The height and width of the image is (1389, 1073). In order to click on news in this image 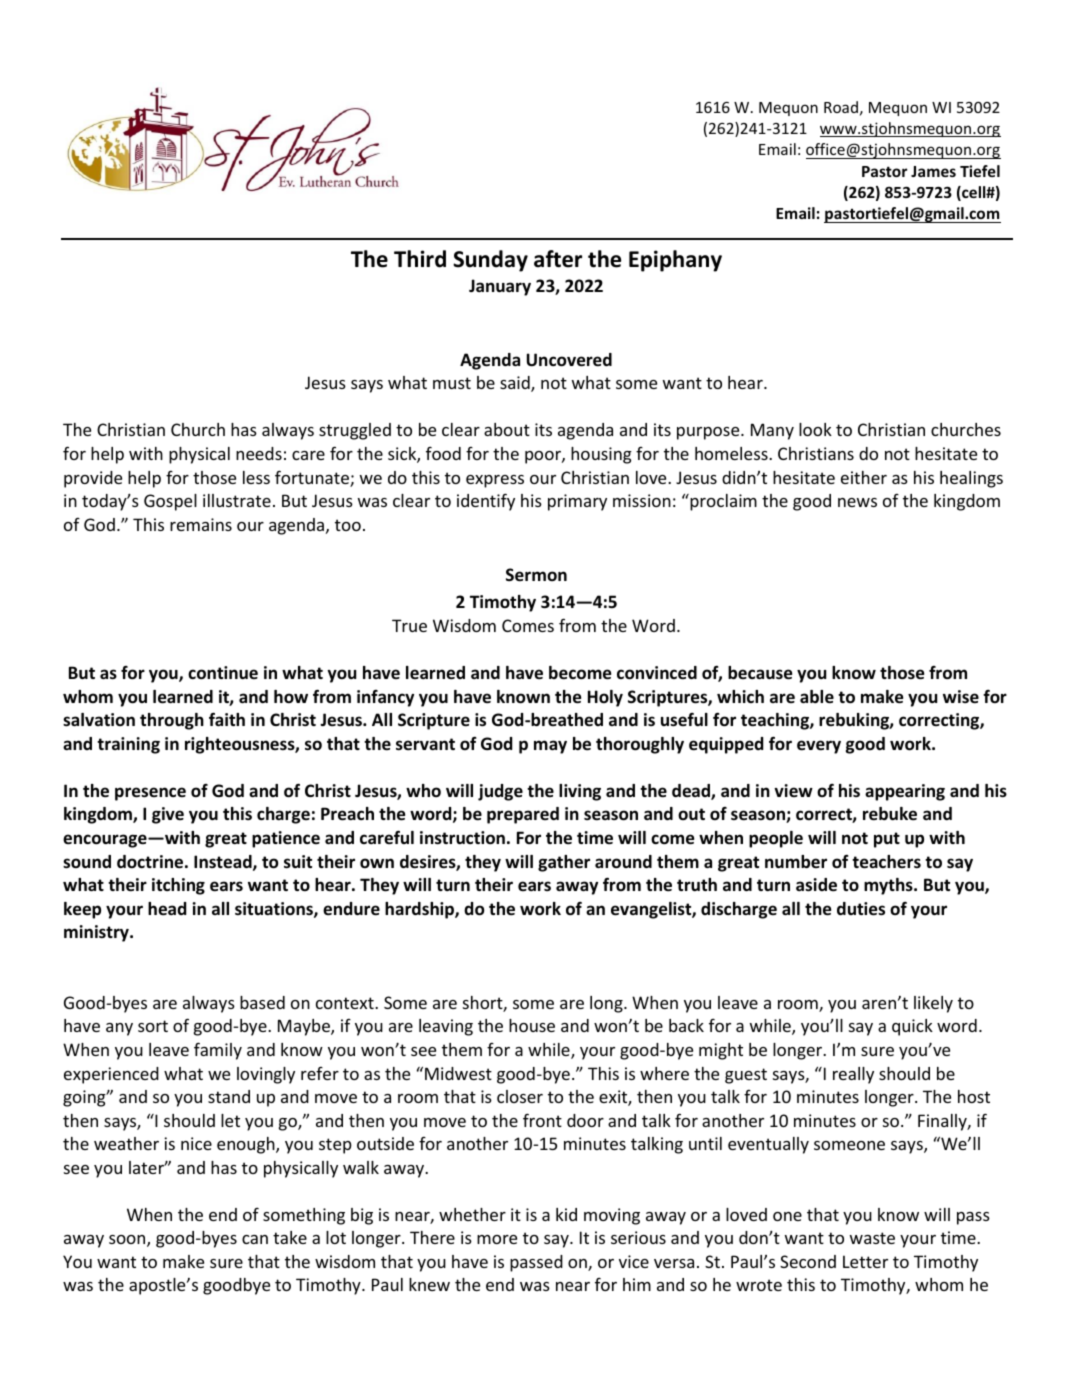, I will do `click(857, 502)`.
